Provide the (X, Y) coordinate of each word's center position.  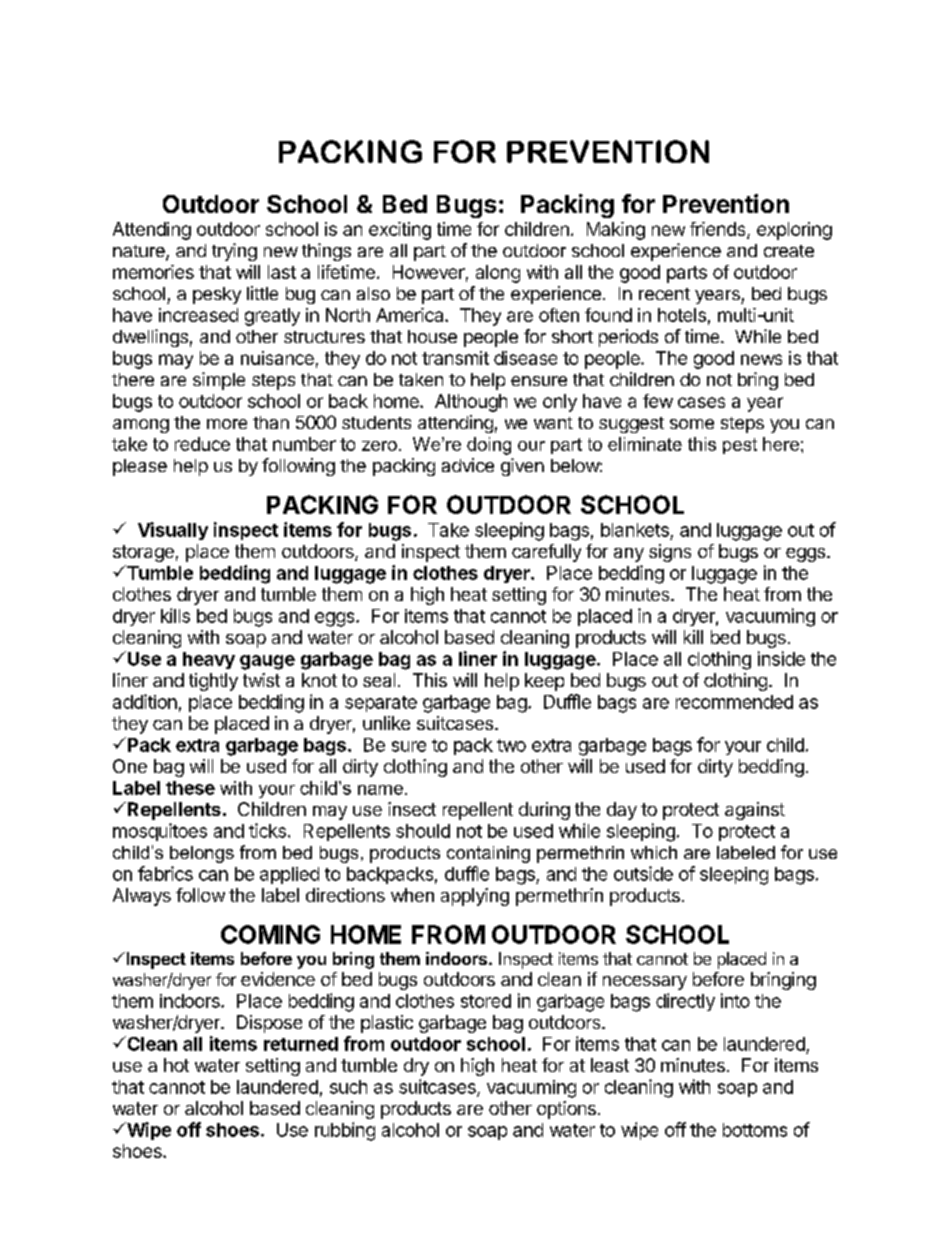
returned (301, 1044)
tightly (213, 682)
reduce (202, 444)
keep (544, 682)
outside (643, 873)
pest (740, 446)
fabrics (165, 873)
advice (468, 465)
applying (475, 897)
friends (719, 230)
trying (234, 252)
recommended (734, 702)
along (498, 274)
